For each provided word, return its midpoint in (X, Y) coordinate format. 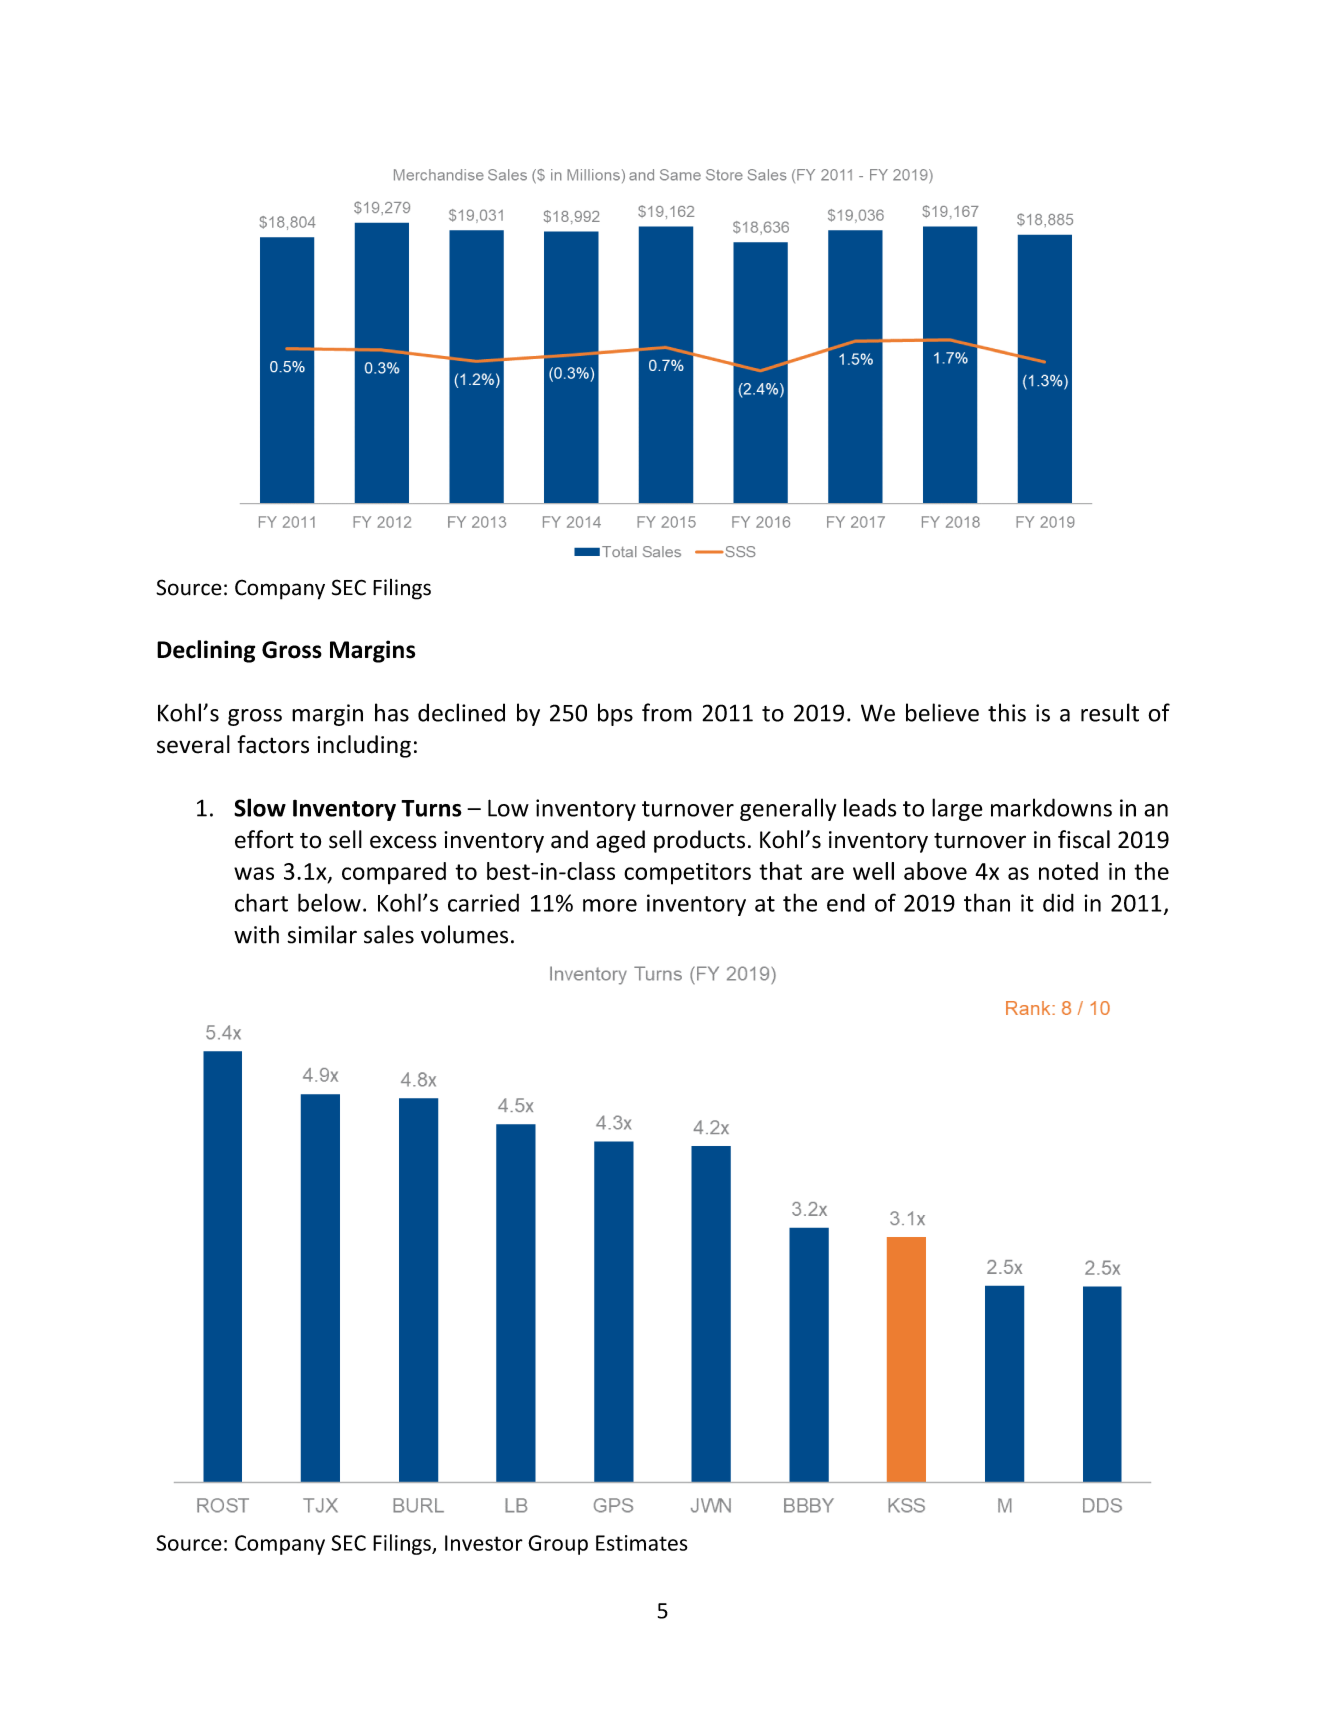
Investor (484, 1543)
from (667, 712)
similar (322, 934)
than (987, 902)
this (1007, 712)
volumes (464, 934)
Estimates (642, 1543)
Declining (206, 651)
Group (558, 1545)
